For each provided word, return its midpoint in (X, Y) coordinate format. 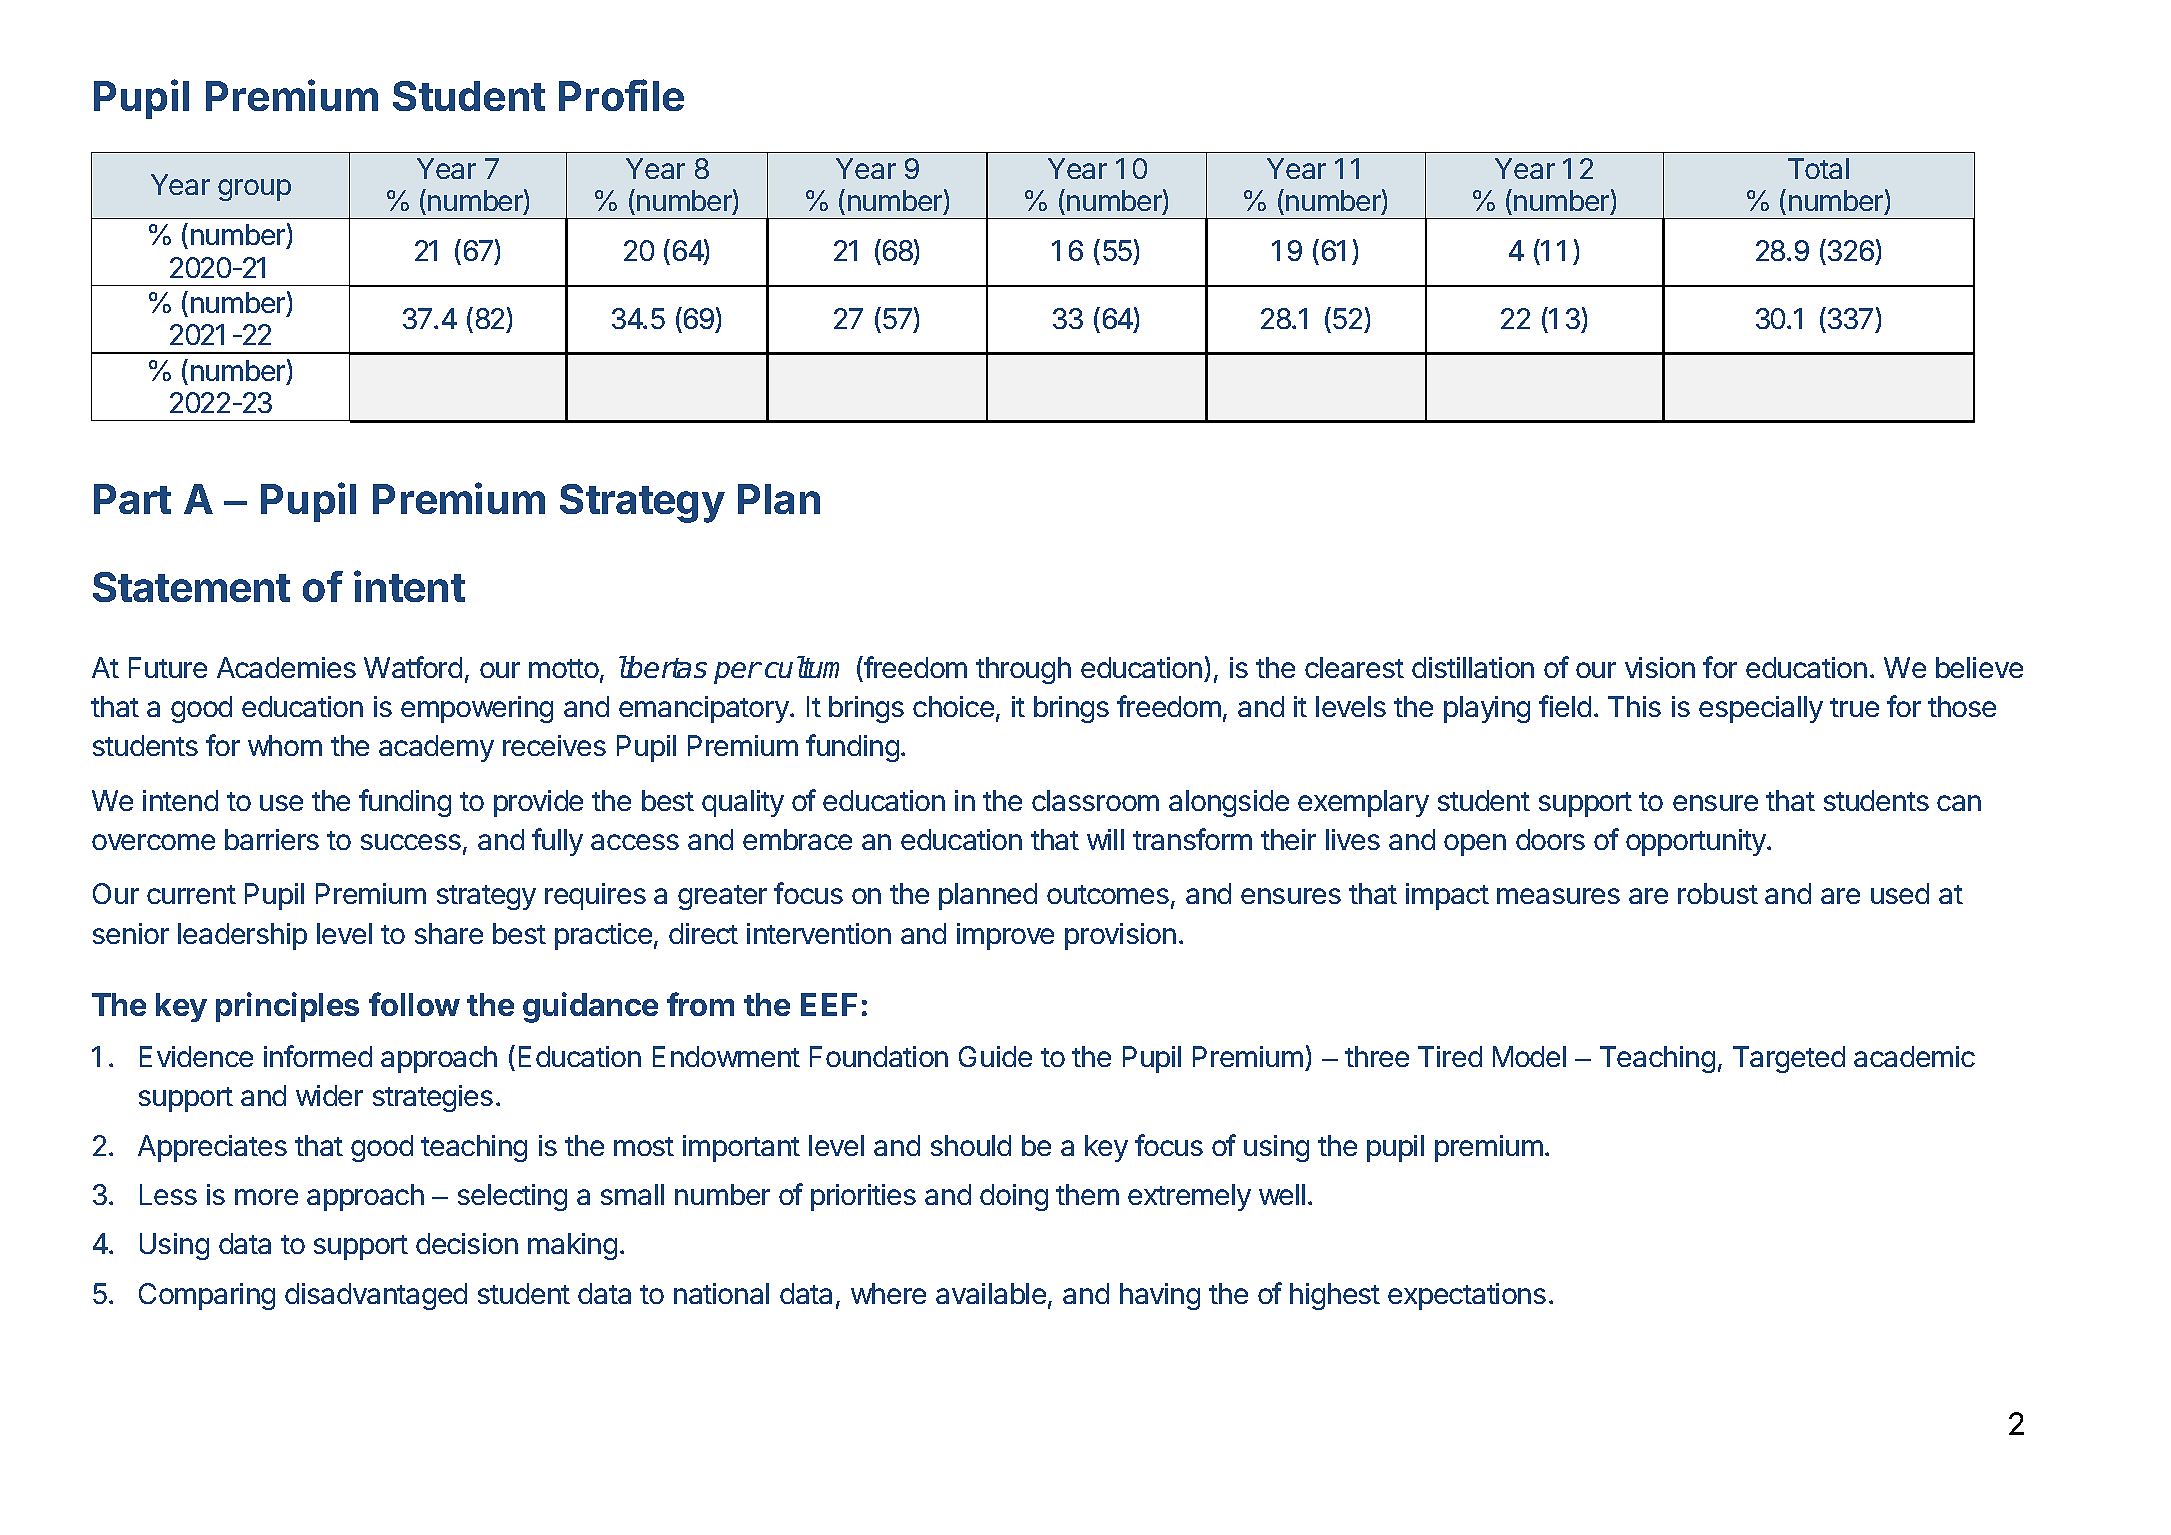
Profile (621, 95)
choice (953, 706)
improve (1005, 936)
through (1023, 670)
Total (1818, 168)
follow (414, 1004)
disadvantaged (376, 1296)
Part (132, 499)
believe (1979, 667)
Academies (286, 667)
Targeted (1789, 1059)
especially (1761, 709)
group (254, 190)
